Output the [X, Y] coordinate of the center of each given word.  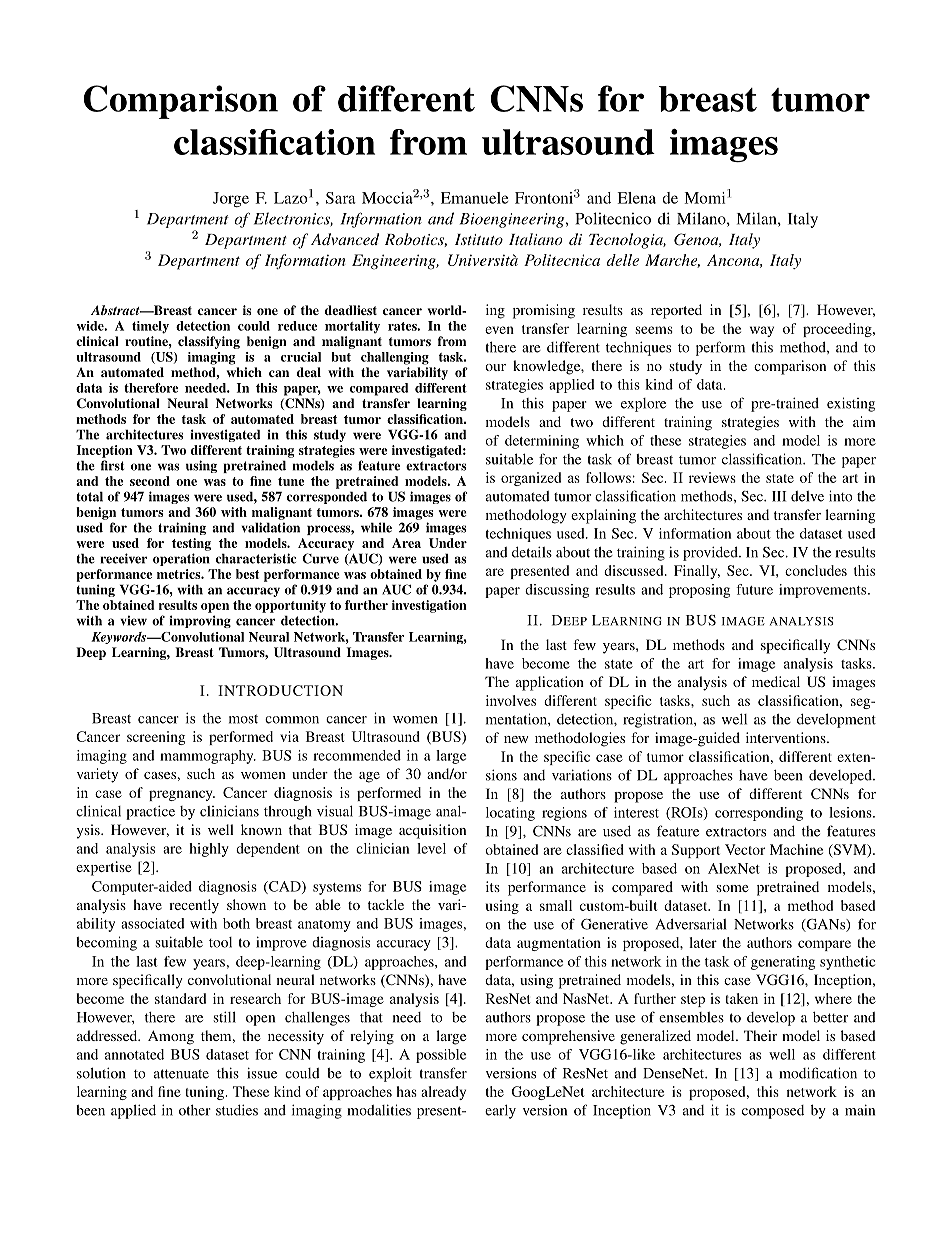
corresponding [759, 814]
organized [531, 479]
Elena [636, 198]
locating [510, 814]
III [779, 496]
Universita [483, 260]
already [443, 1093]
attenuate [181, 1074]
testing [191, 544]
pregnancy [182, 795]
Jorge [231, 199]
